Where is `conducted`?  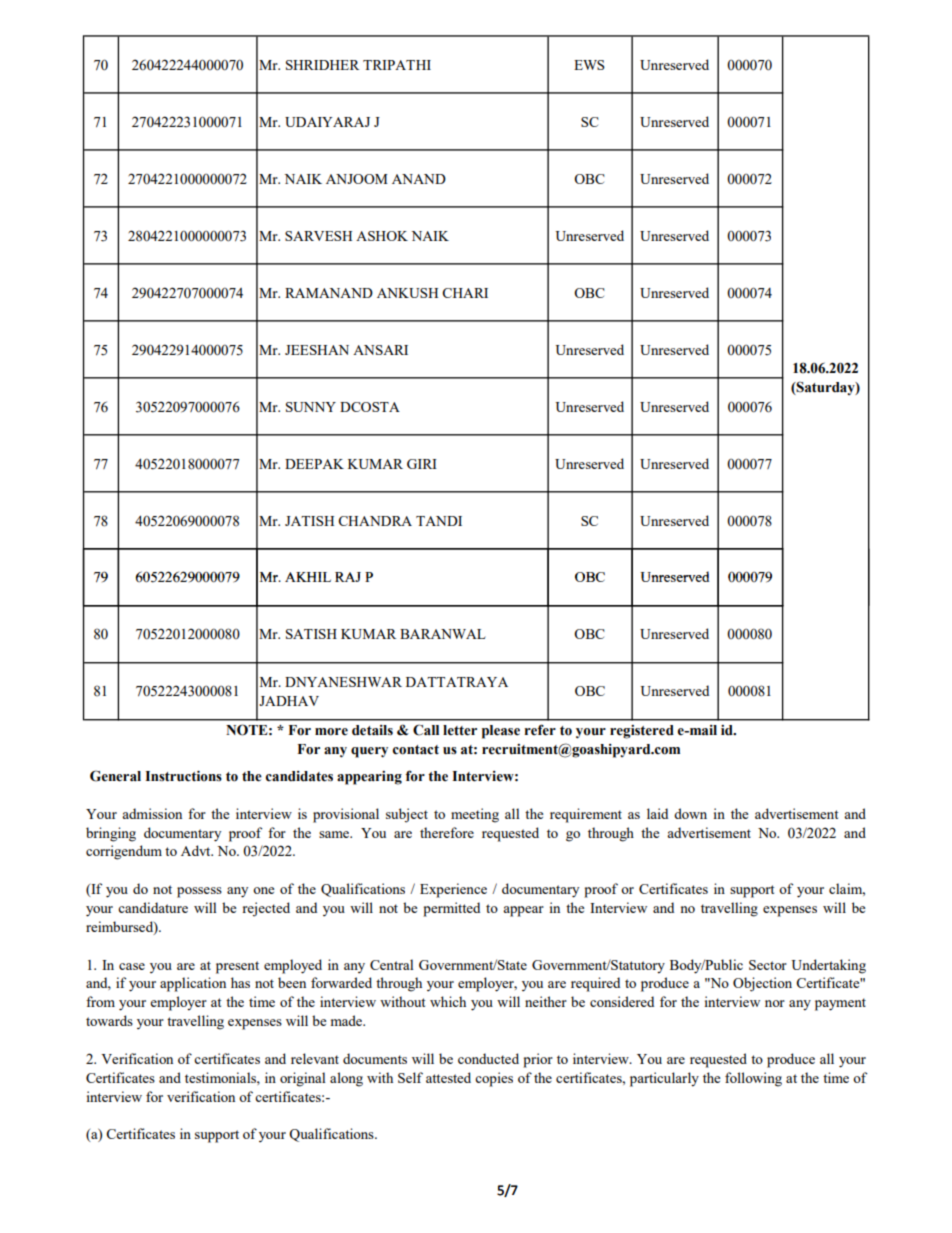
conducted is located at coordinates (488, 1058).
